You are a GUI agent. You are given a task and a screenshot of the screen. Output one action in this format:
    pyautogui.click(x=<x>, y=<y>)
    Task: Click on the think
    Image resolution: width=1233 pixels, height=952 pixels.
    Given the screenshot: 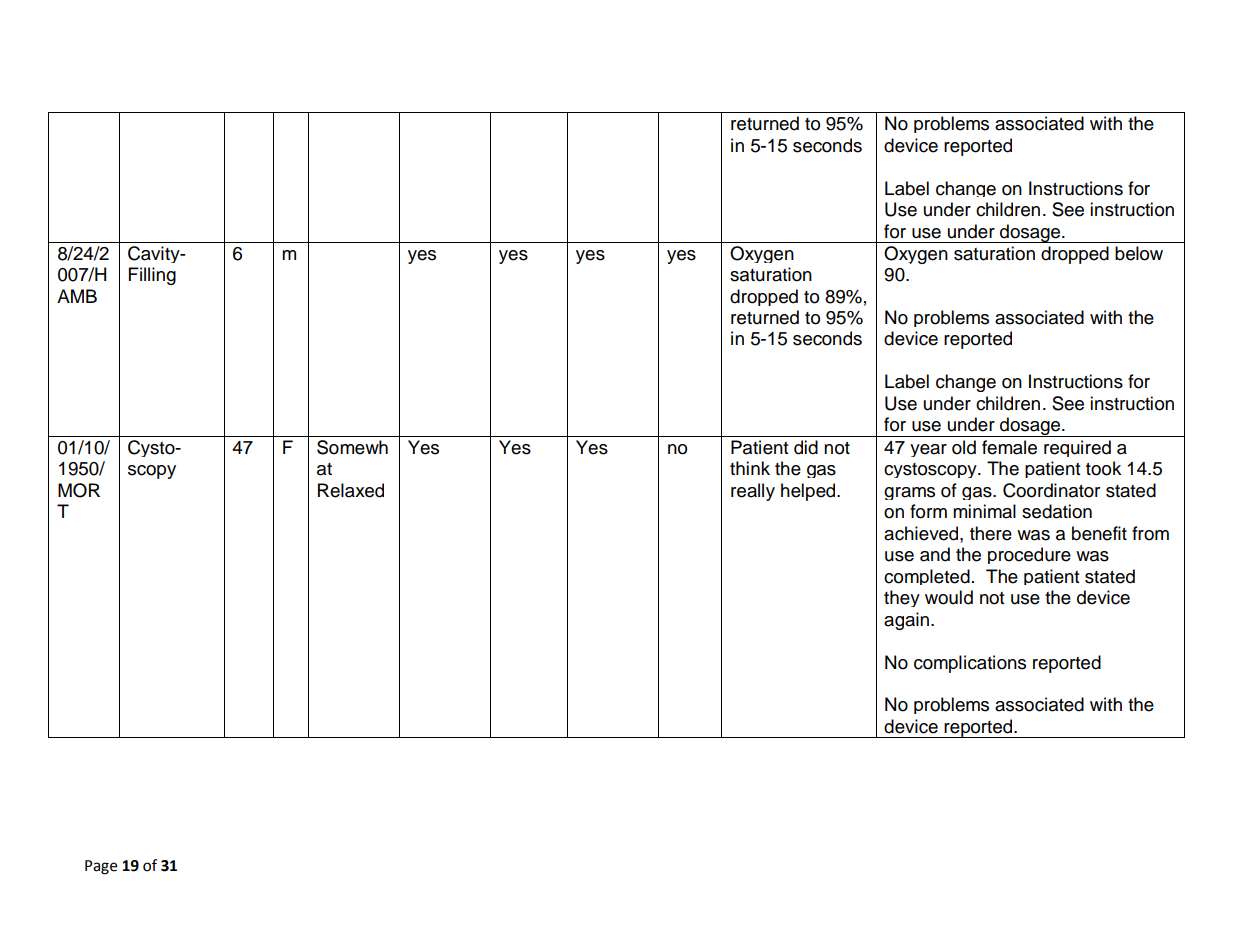 What is the action you would take?
    pyautogui.click(x=750, y=468)
